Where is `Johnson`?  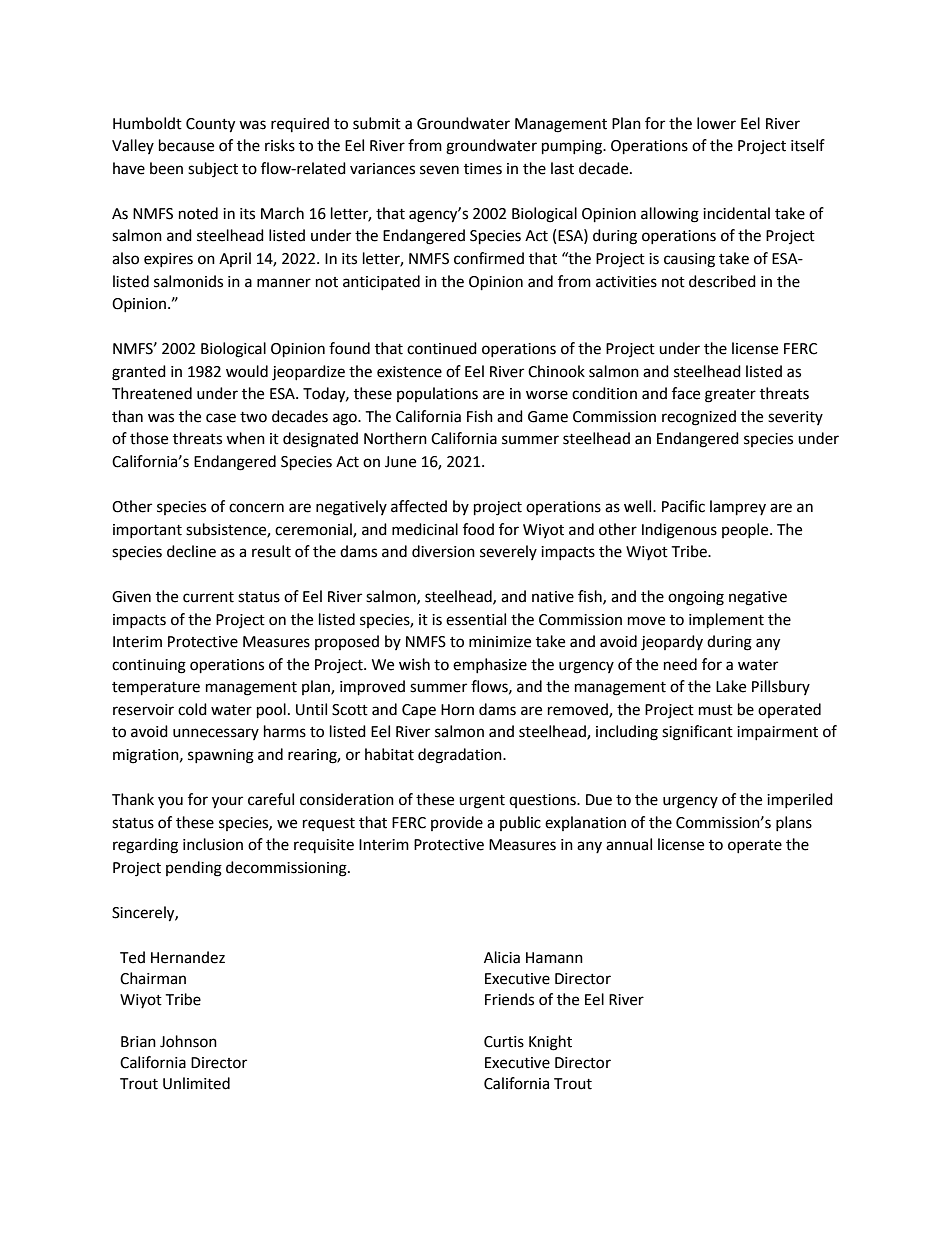 Johnson is located at coordinates (188, 1041).
